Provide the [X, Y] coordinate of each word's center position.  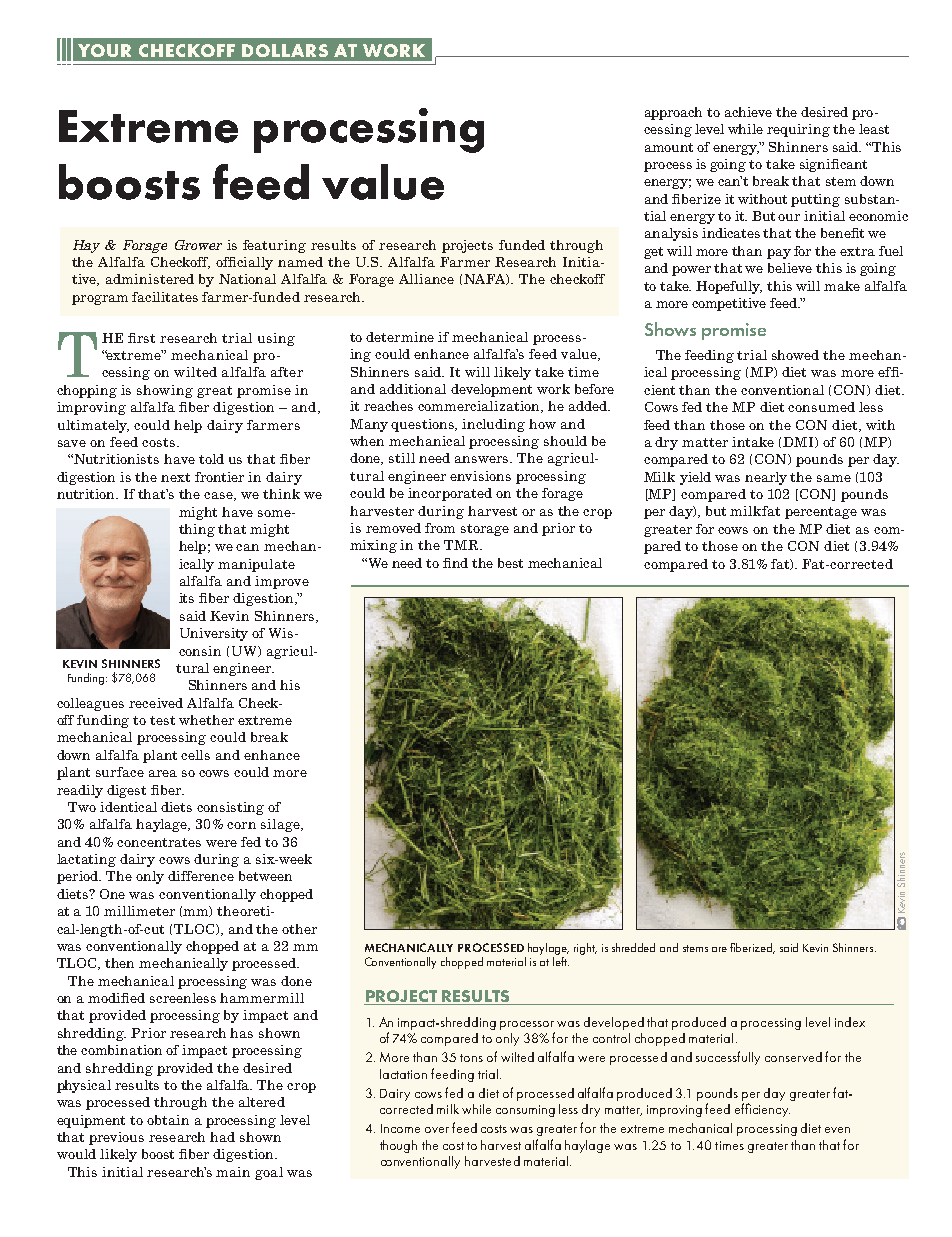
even [837, 1130]
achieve [748, 112]
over [437, 1130]
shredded [633, 947]
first [141, 338]
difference [201, 876]
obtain [168, 1120]
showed [795, 355]
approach [673, 113]
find [455, 563]
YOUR [104, 50]
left [561, 960]
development [491, 390]
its [186, 598]
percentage [821, 513]
